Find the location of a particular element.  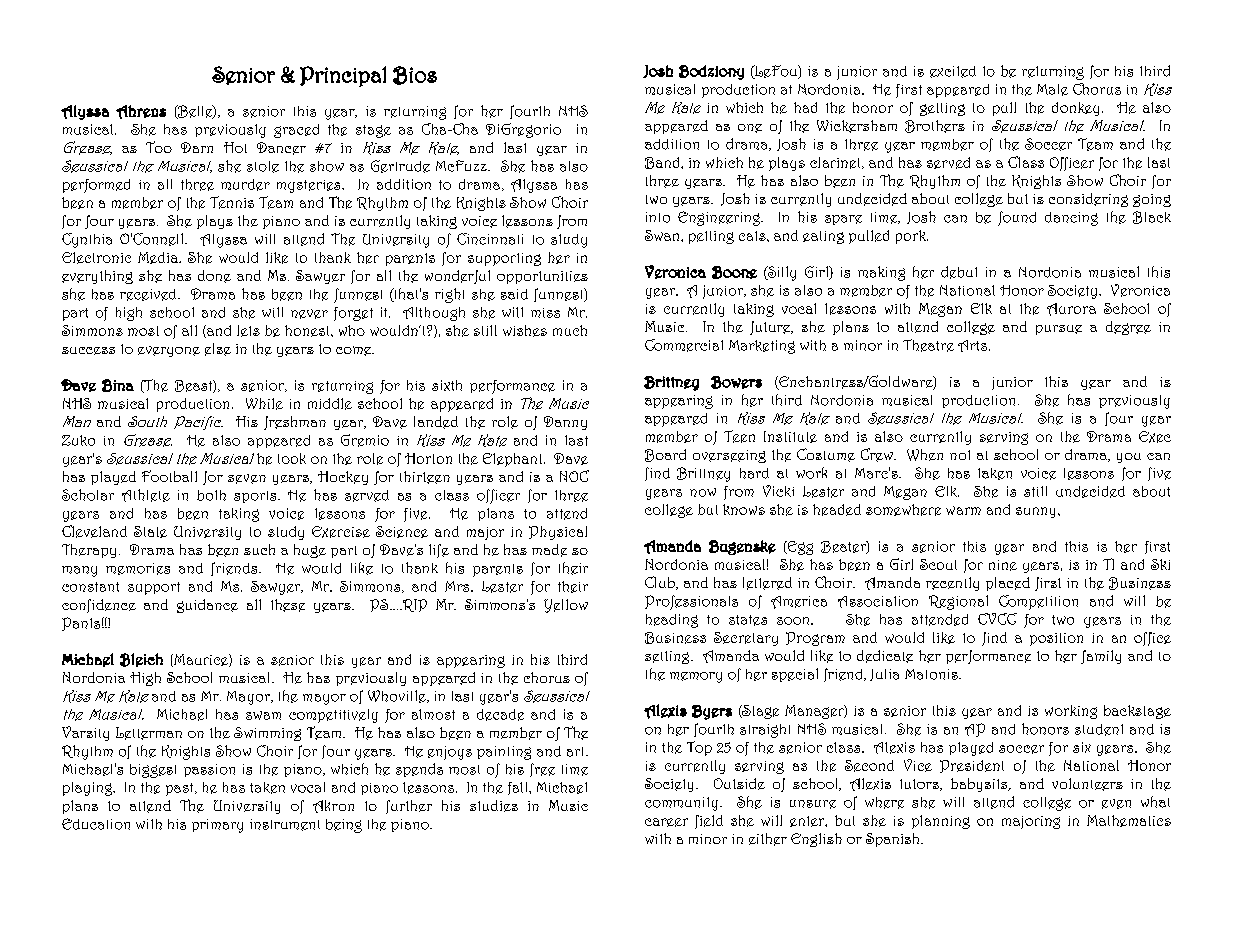

Male is located at coordinates (1052, 90).
